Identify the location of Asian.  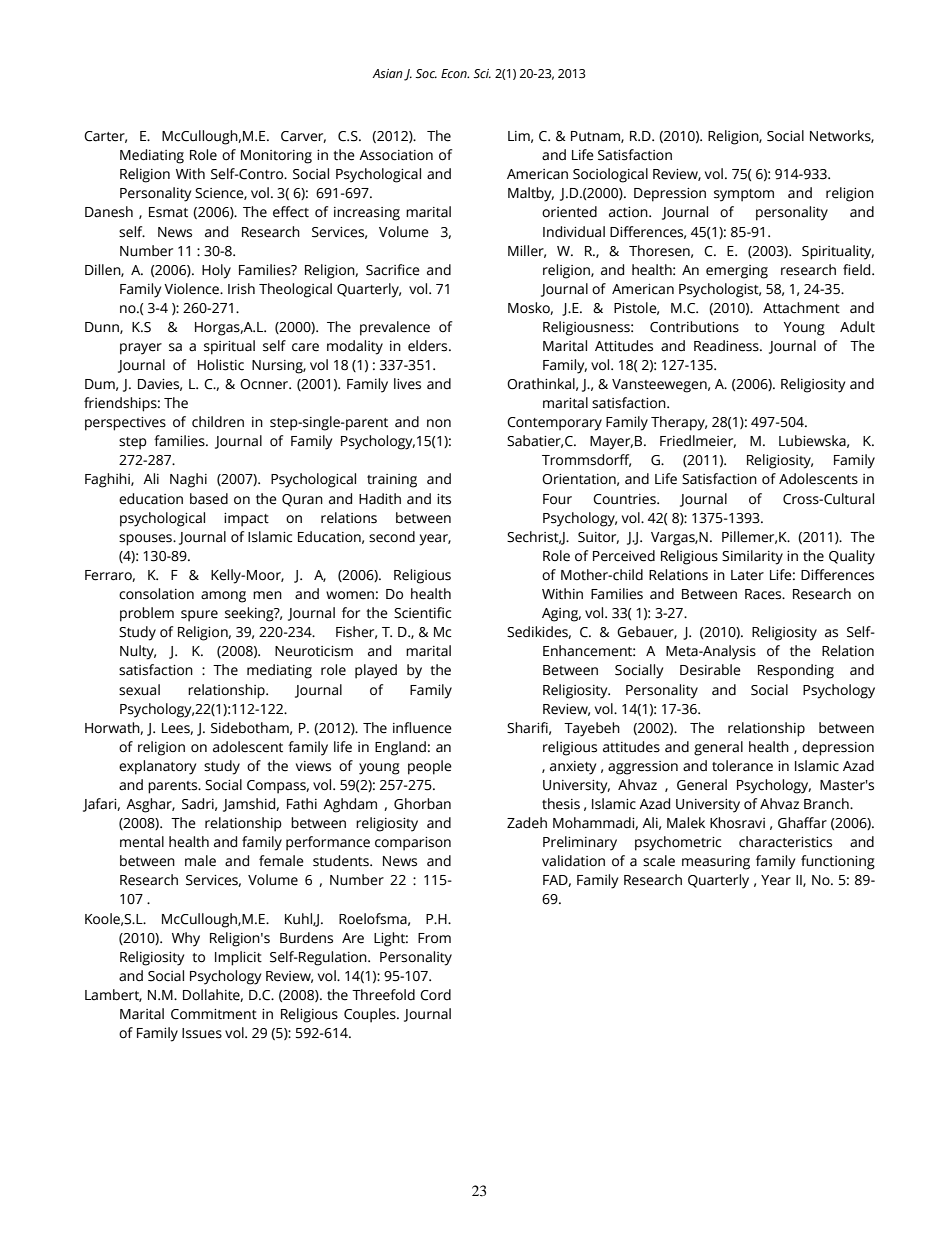
(387, 74).
